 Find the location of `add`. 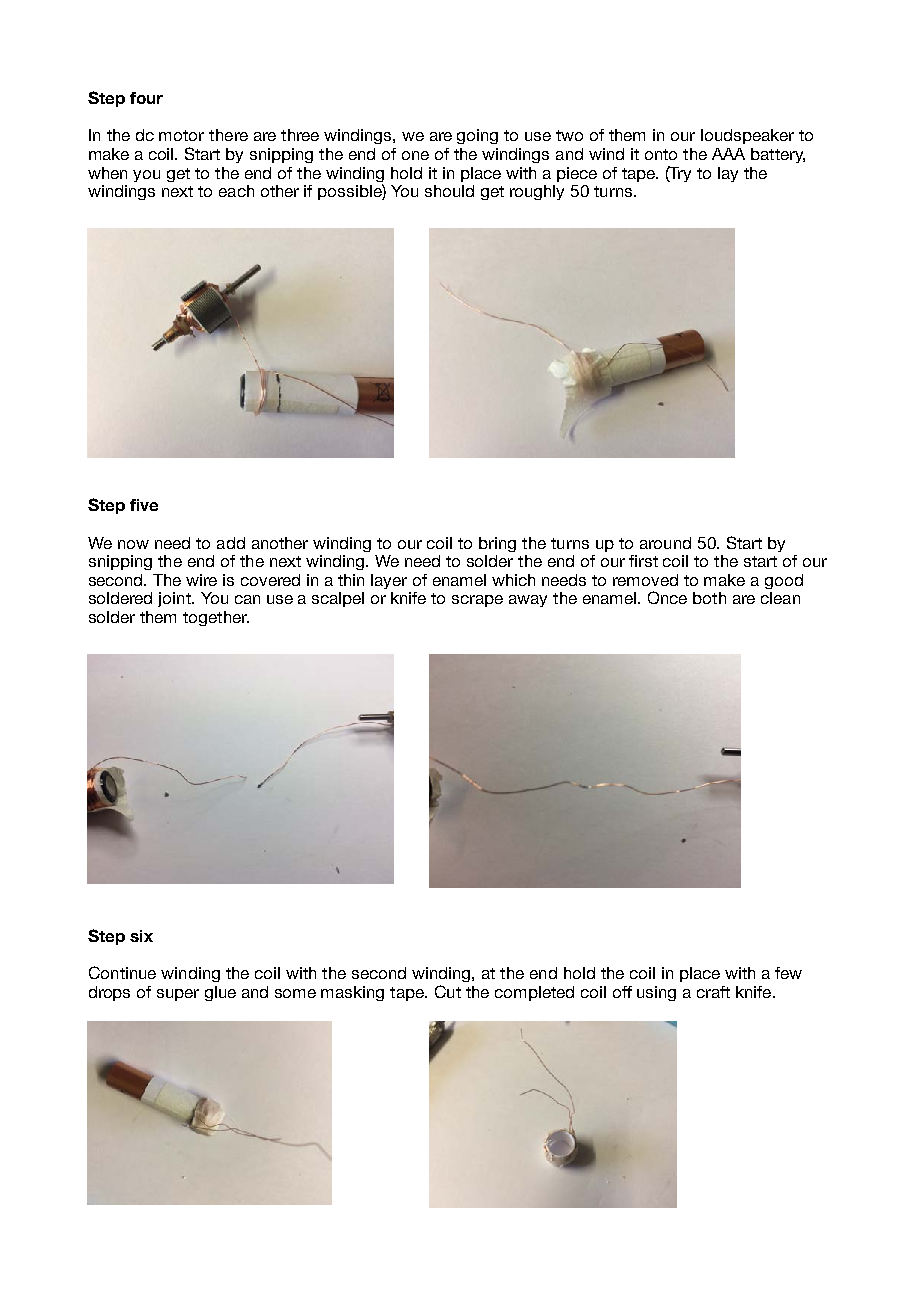

add is located at coordinates (231, 543).
